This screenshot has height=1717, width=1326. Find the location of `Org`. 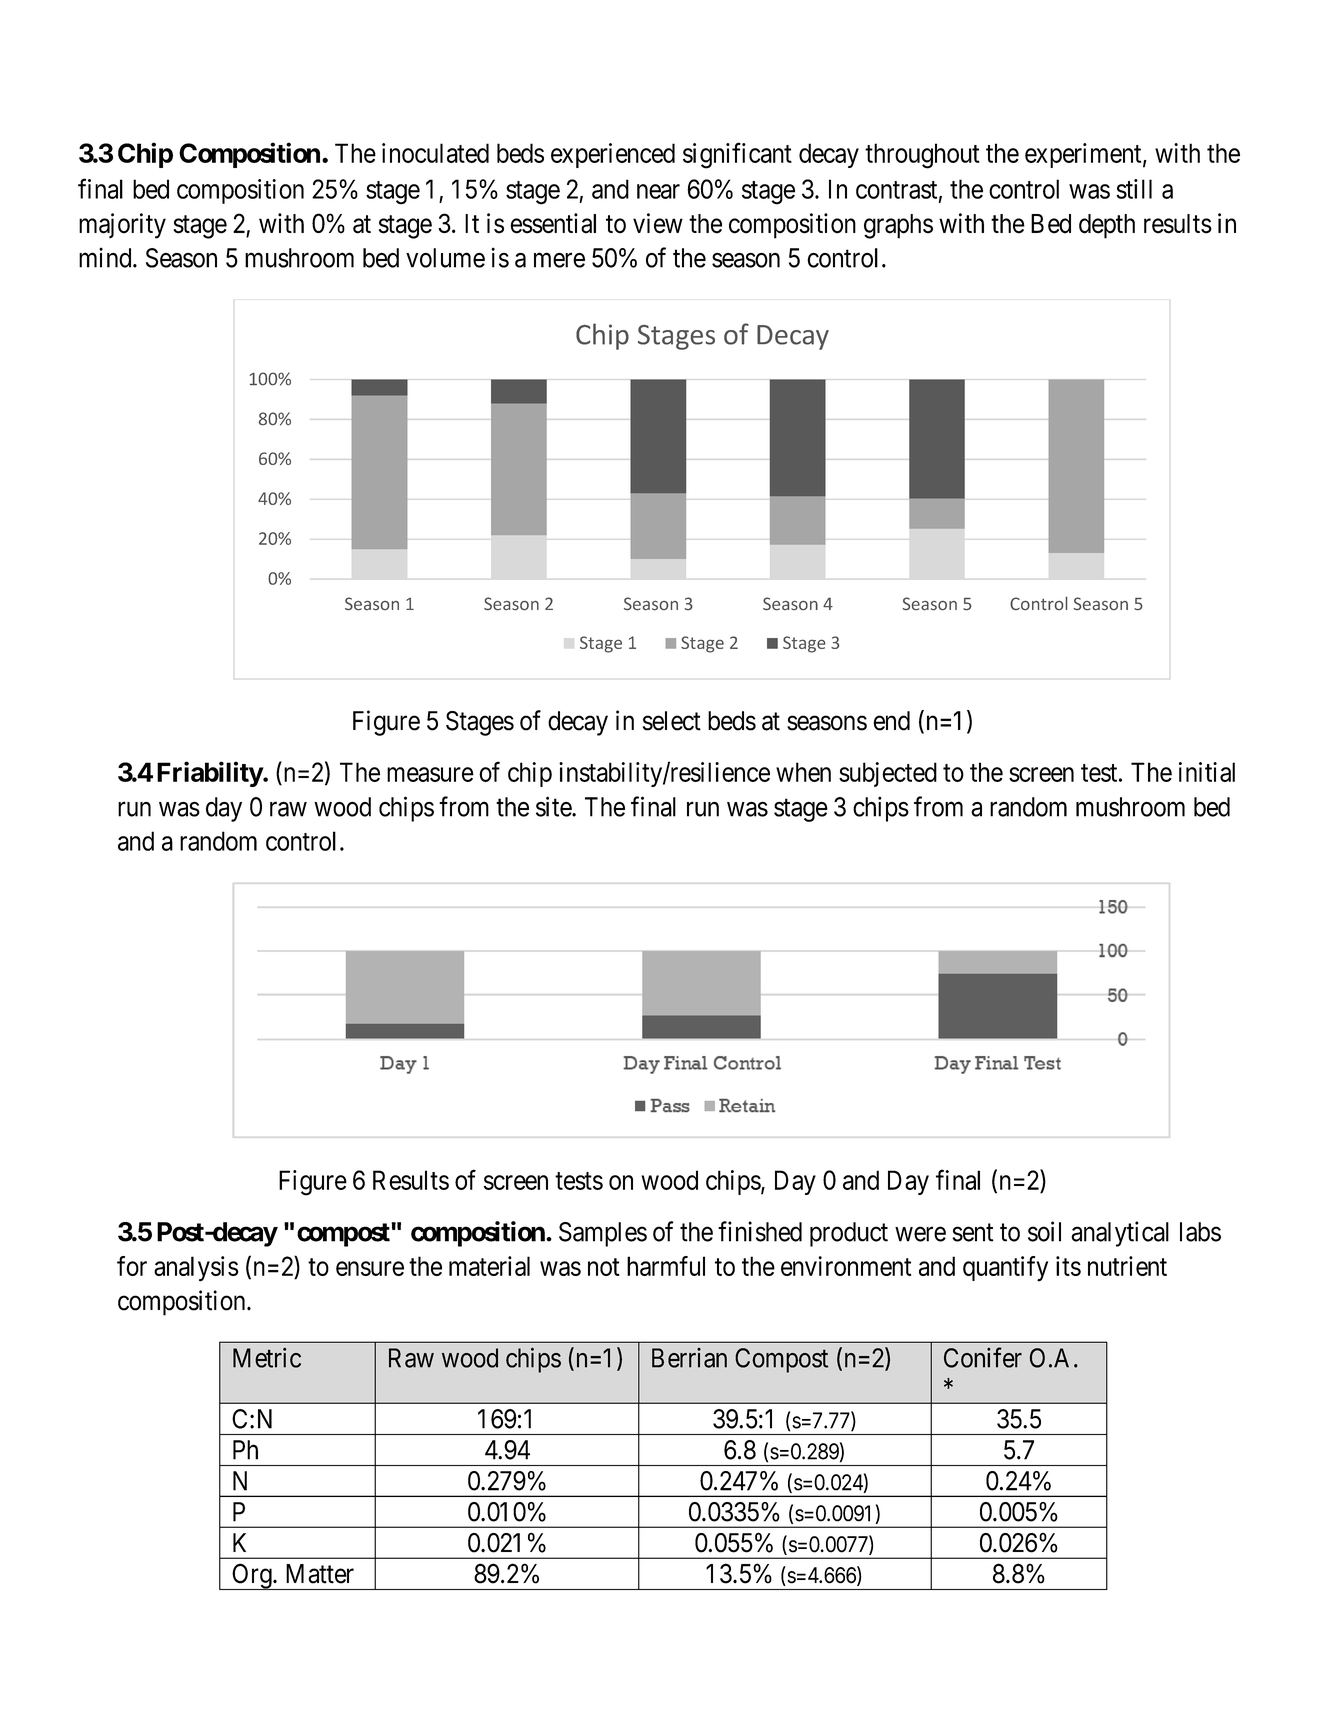

Org is located at coordinates (252, 1576).
